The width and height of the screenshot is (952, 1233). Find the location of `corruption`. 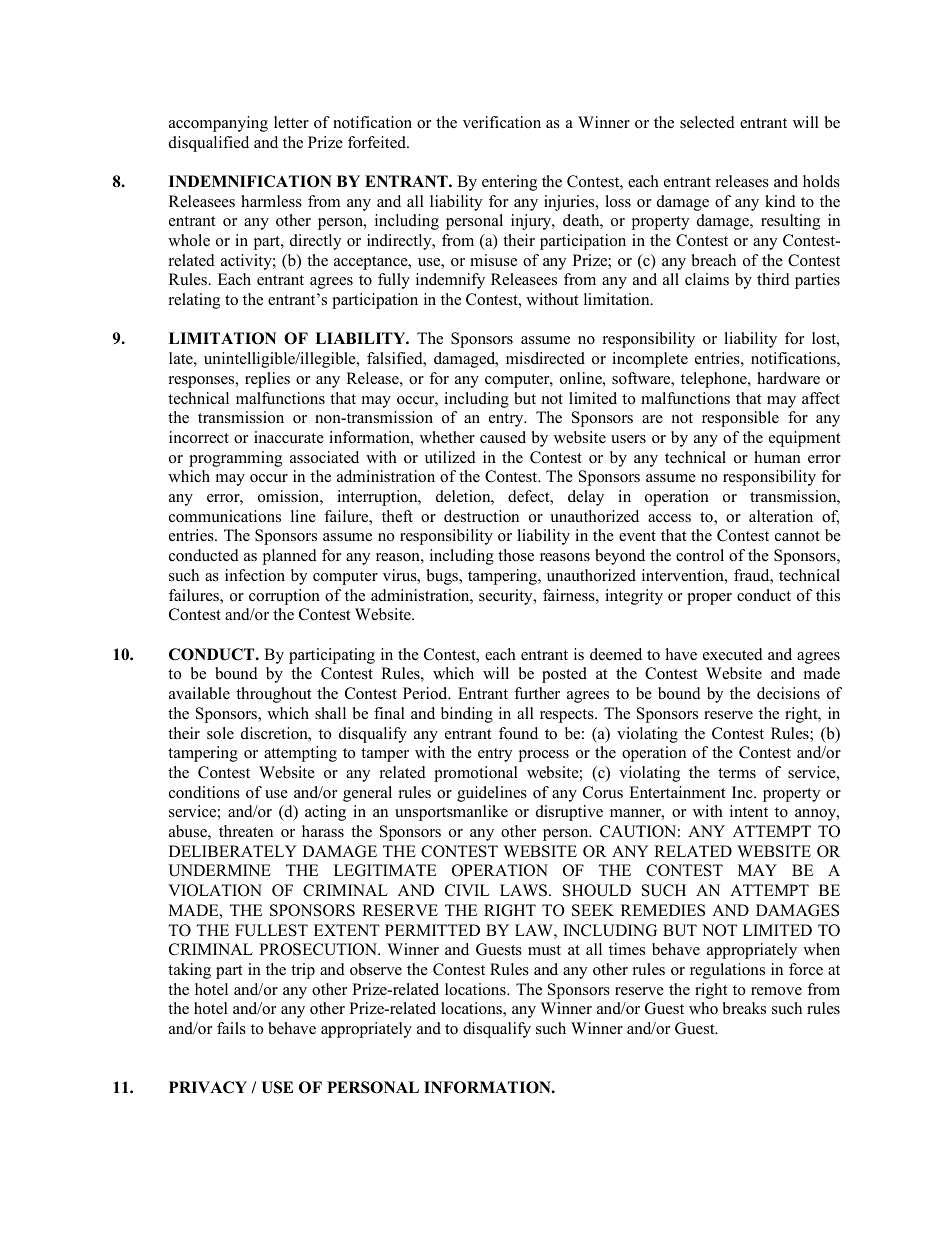

corruption is located at coordinates (284, 597).
